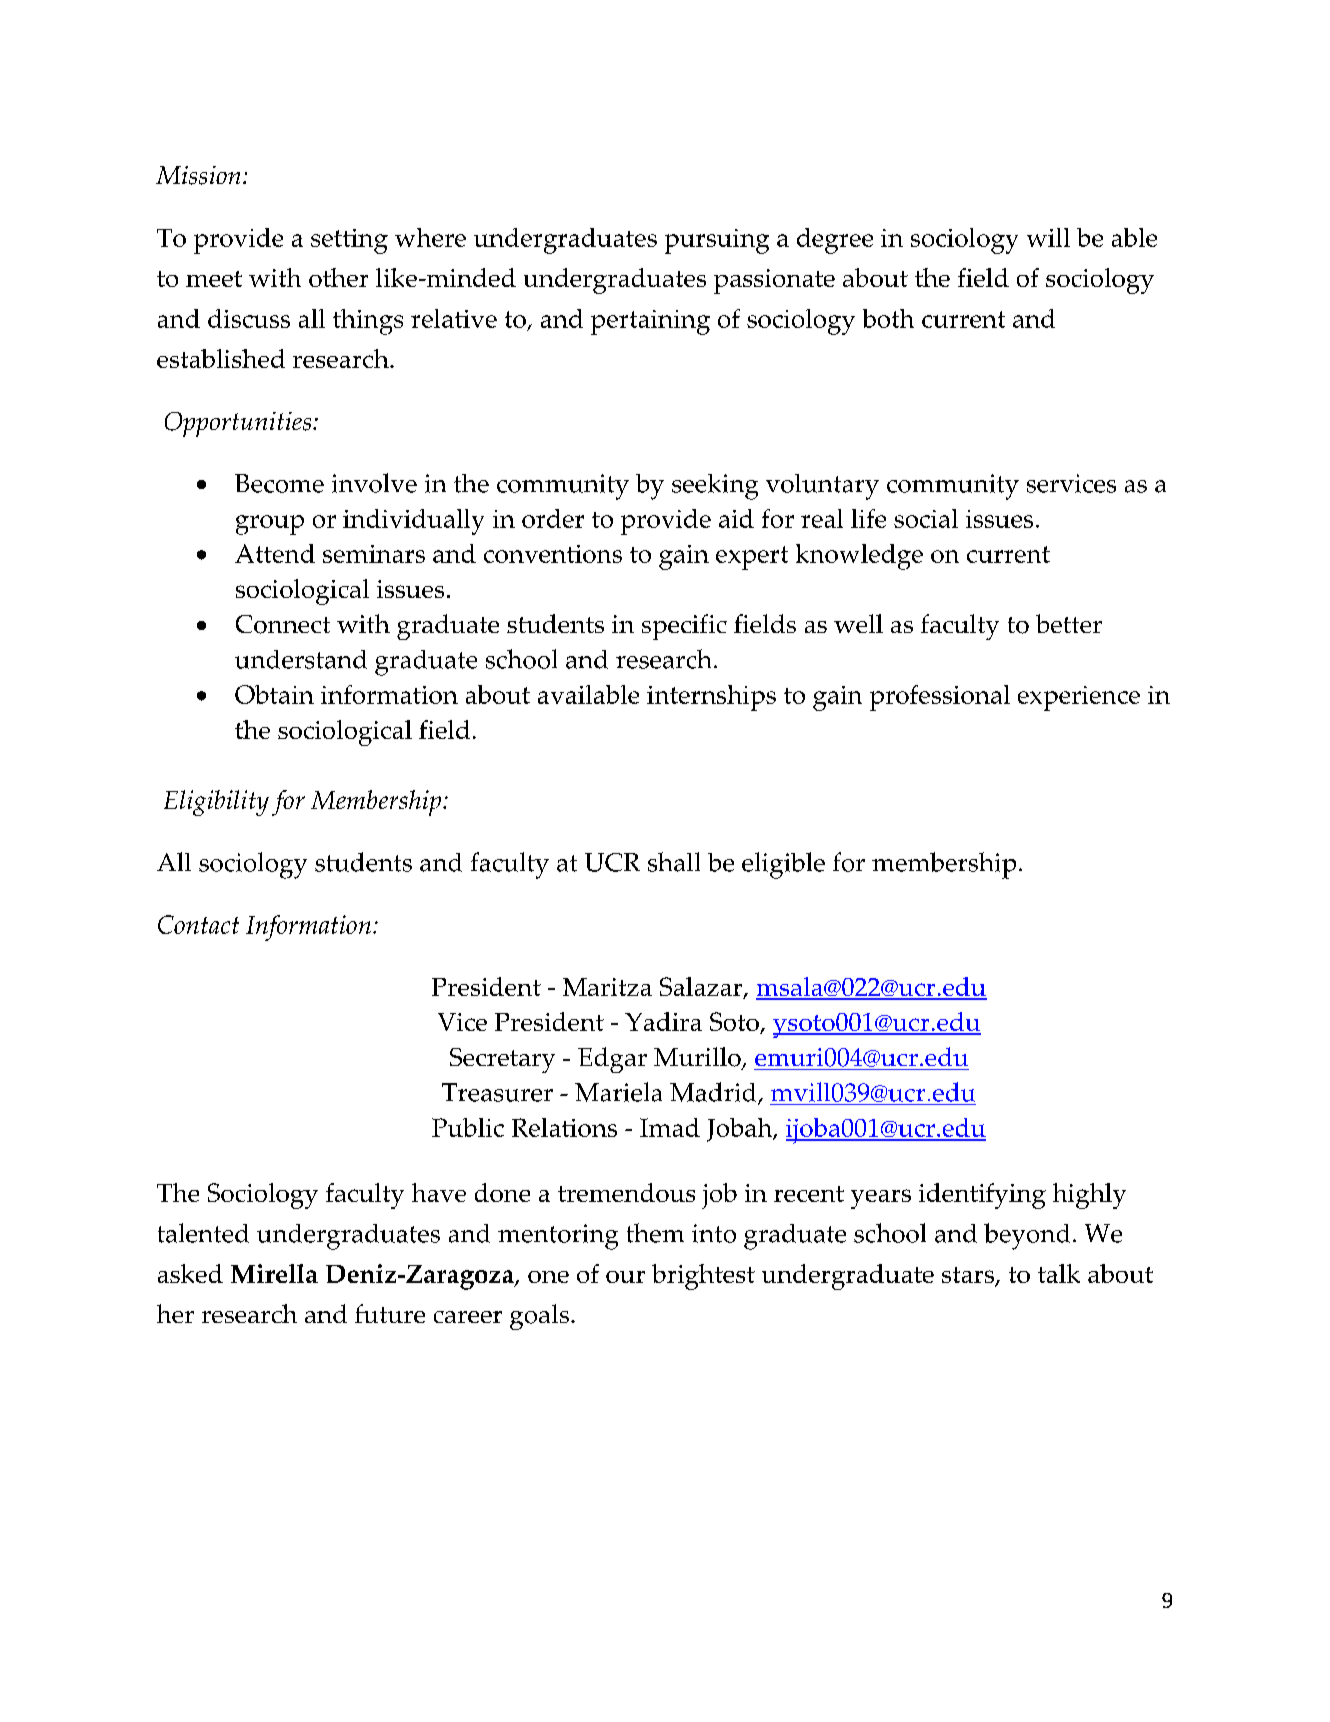 Image resolution: width=1330 pixels, height=1722 pixels. I want to click on internships, so click(711, 698).
